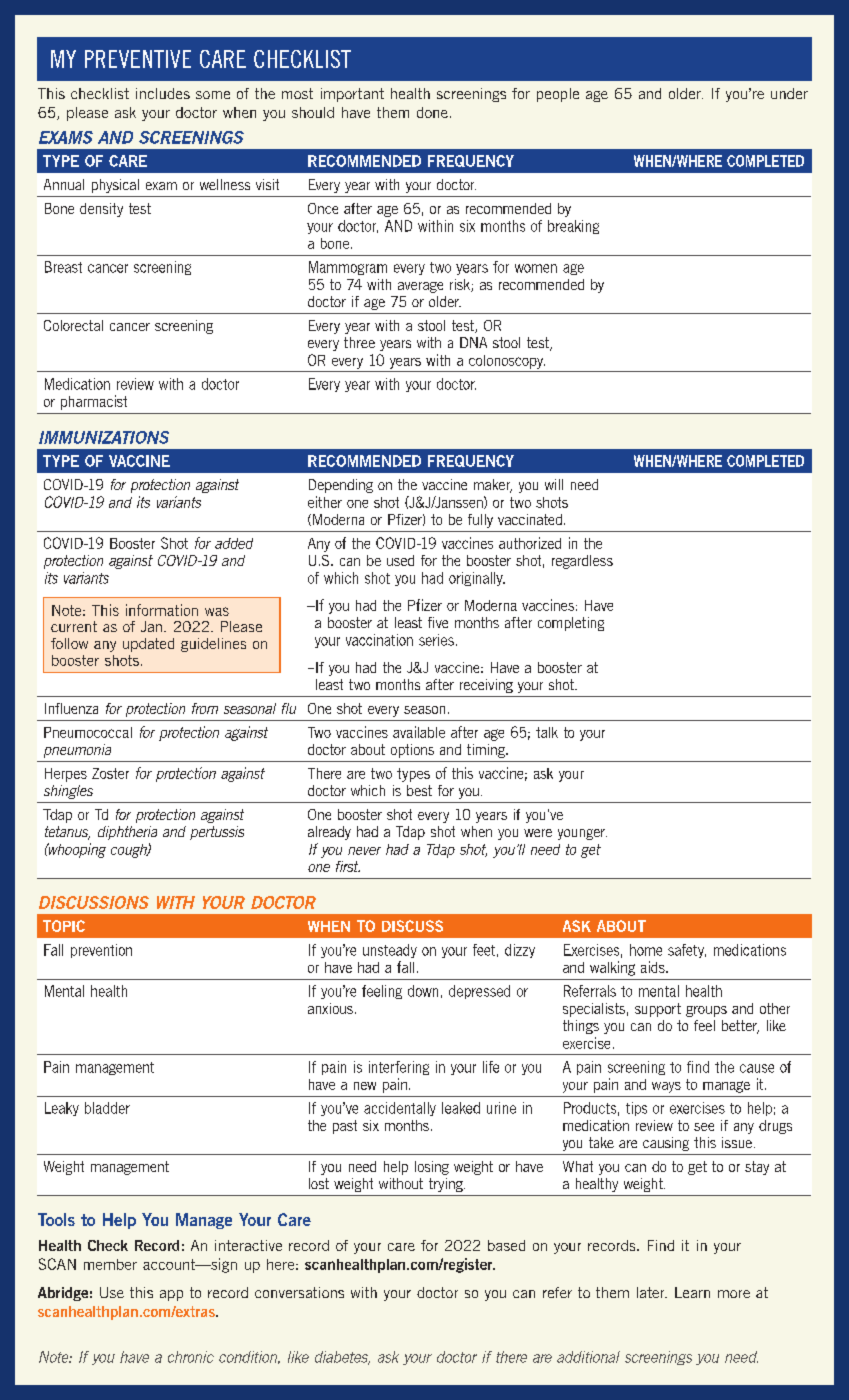 The image size is (849, 1400). What do you see at coordinates (687, 951) in the document?
I see `safety` at bounding box center [687, 951].
